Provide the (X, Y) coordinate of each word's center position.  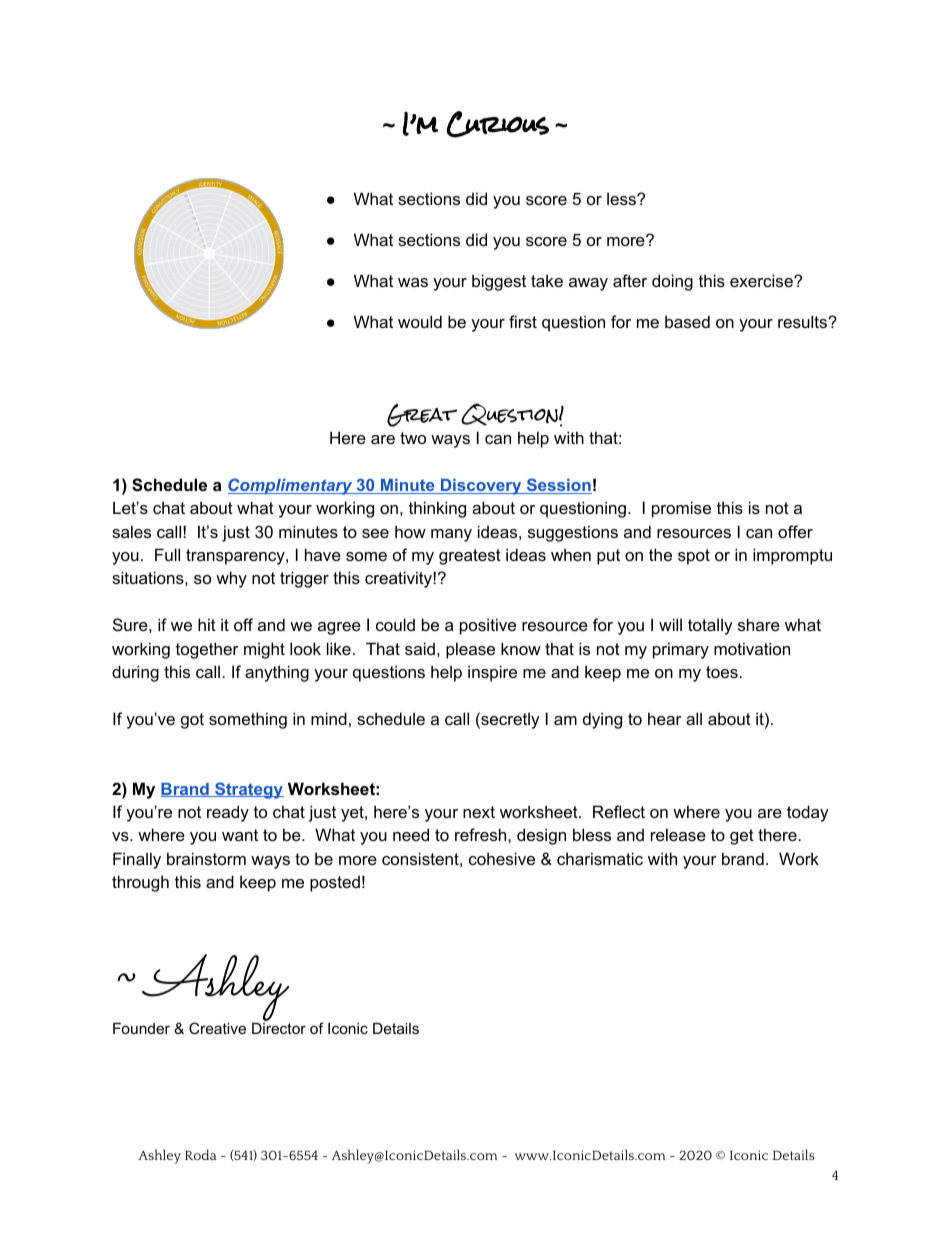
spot (694, 557)
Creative (217, 1028)
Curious (498, 124)
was (413, 282)
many (451, 535)
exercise (762, 280)
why (231, 579)
